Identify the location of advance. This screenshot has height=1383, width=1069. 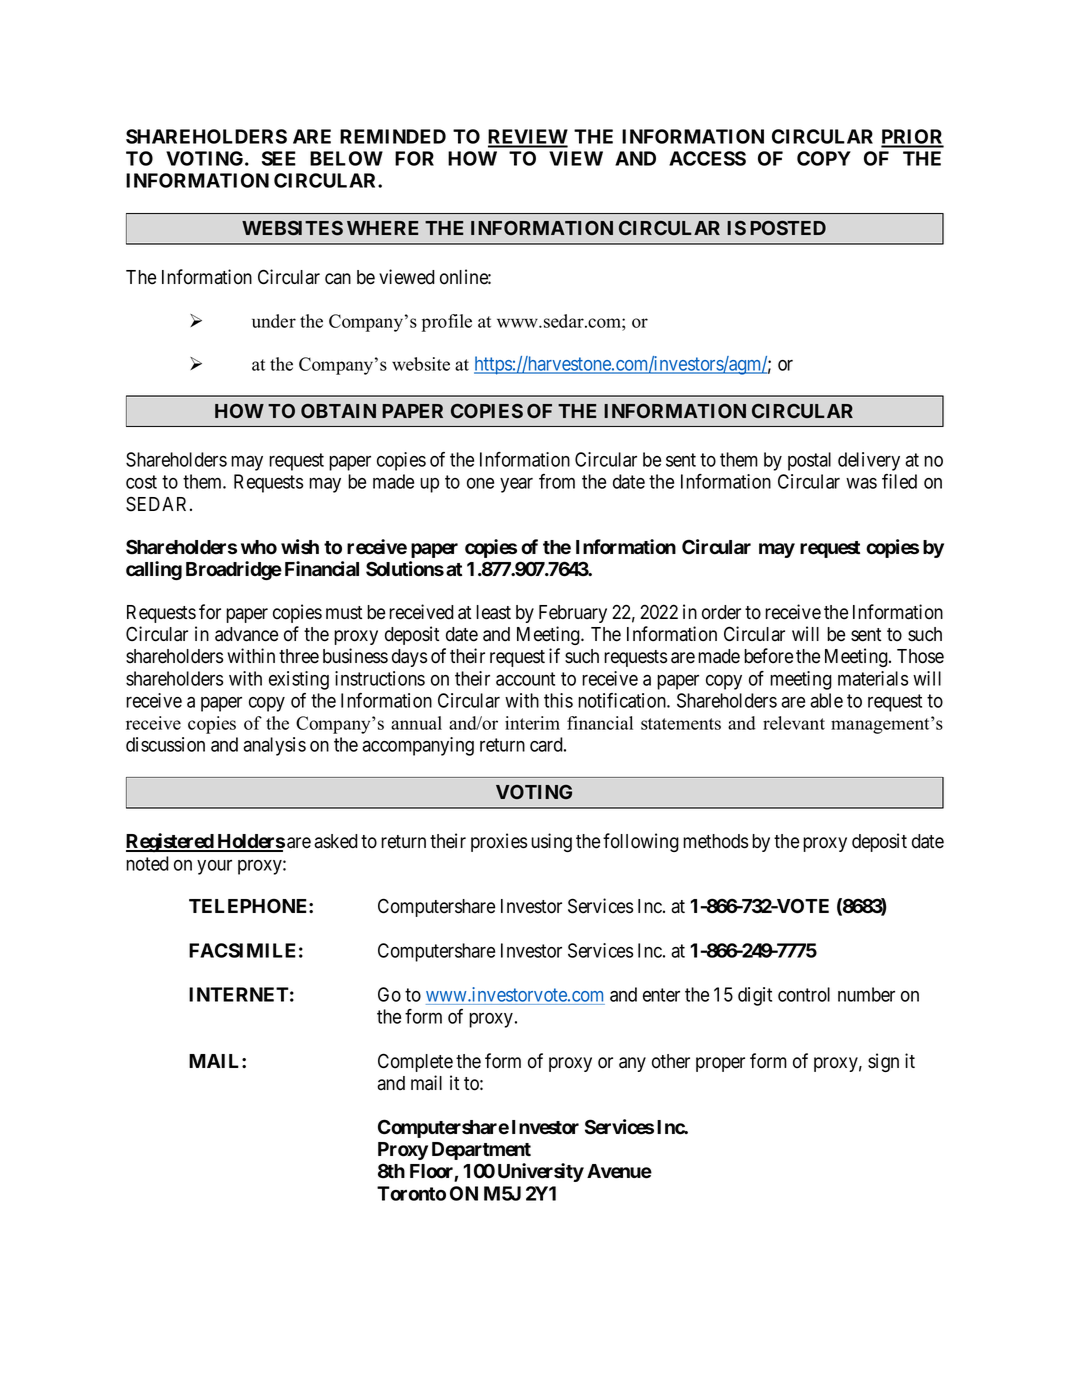
(246, 634).
